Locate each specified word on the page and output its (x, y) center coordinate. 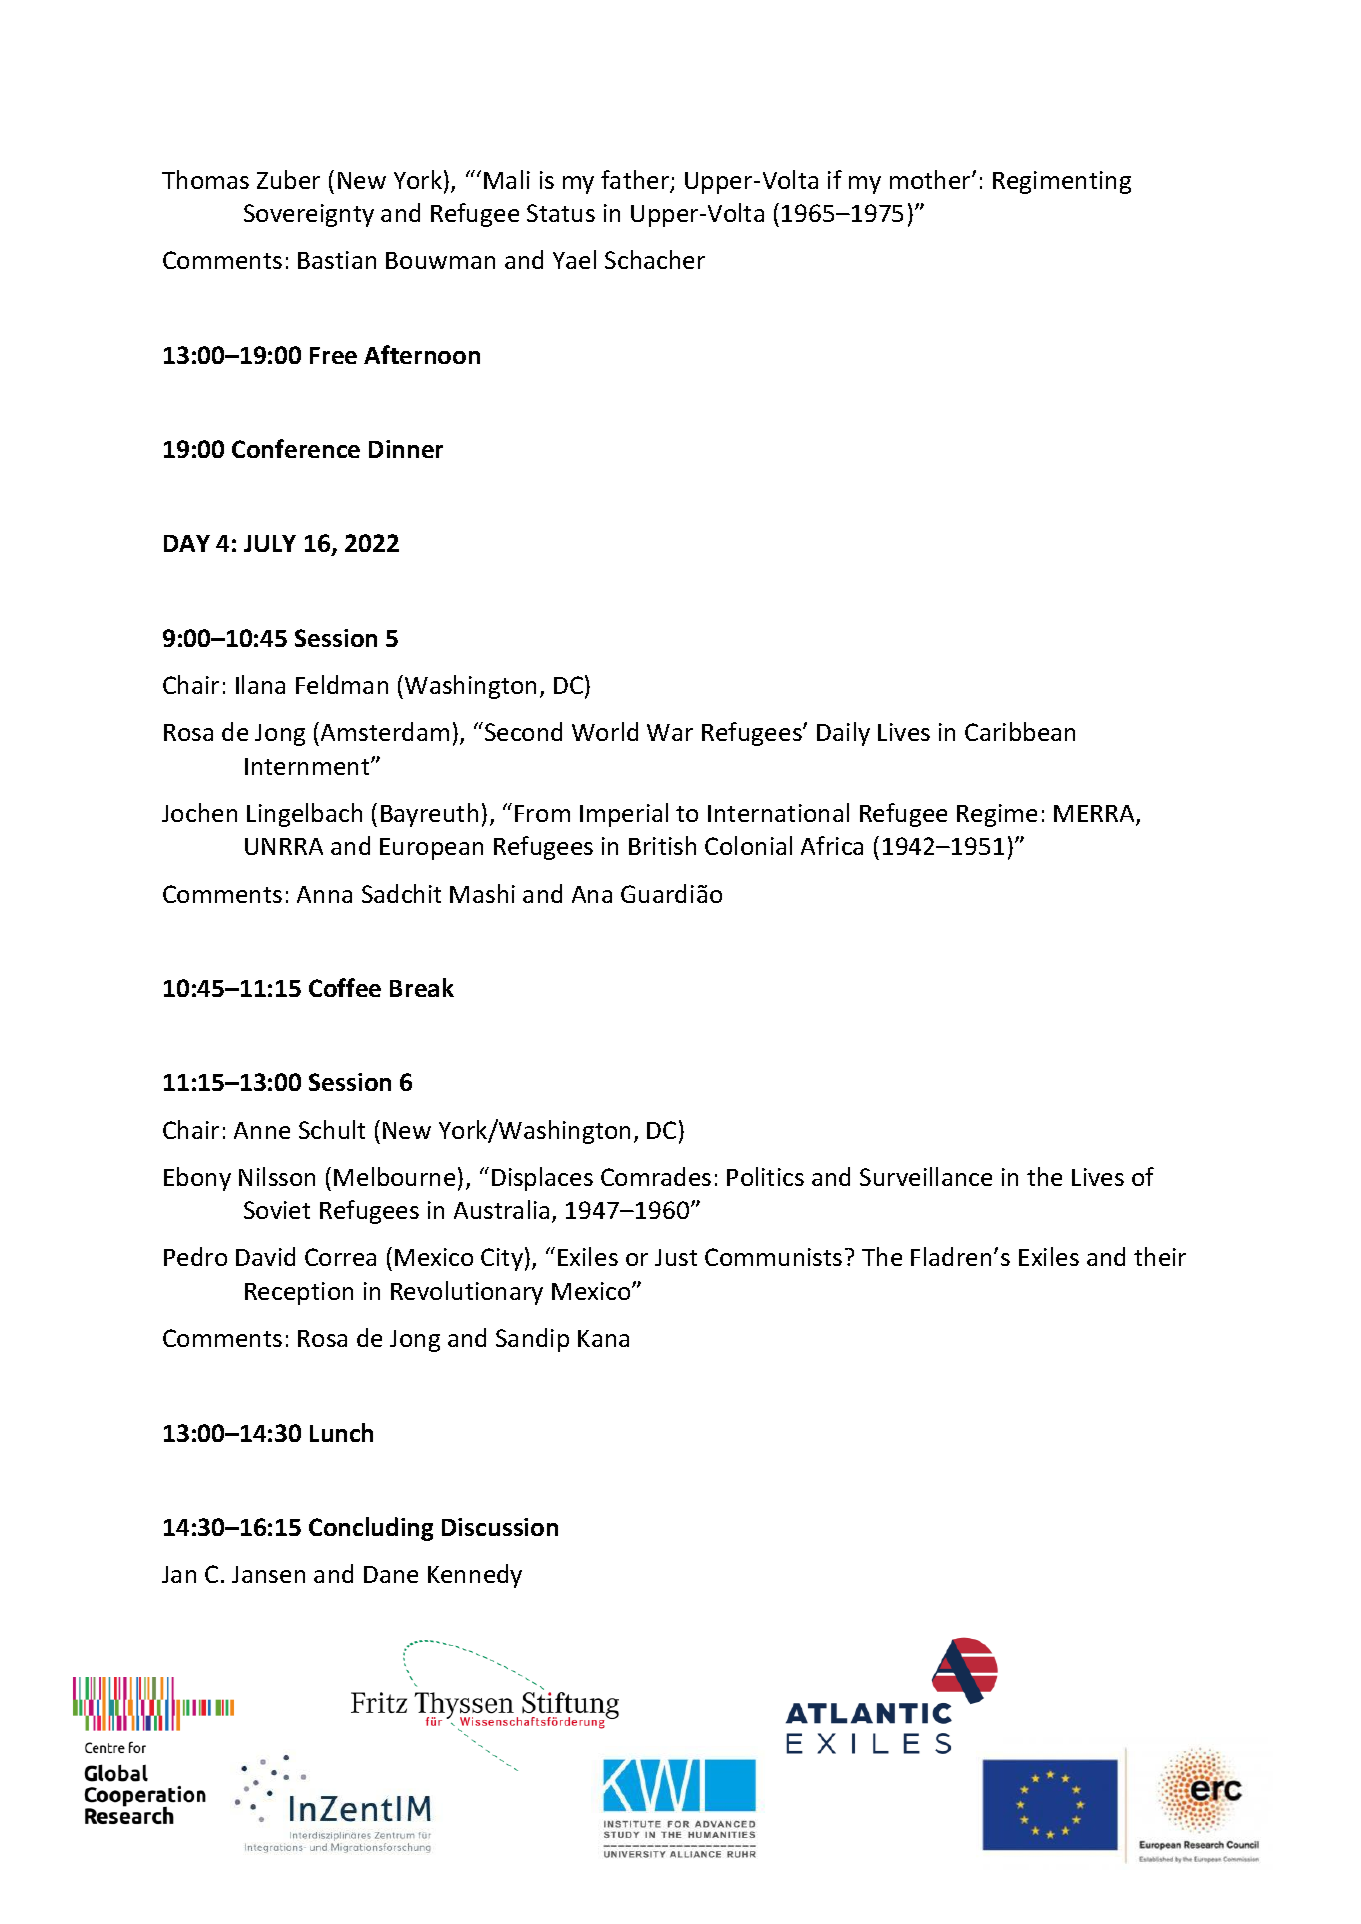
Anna (324, 894)
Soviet (277, 1210)
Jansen (268, 1574)
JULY (270, 543)
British (662, 845)
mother (931, 179)
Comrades (656, 1176)
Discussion (500, 1527)
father (636, 181)
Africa (832, 845)
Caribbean (1020, 731)
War (670, 732)
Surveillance (926, 1176)
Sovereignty (309, 215)
